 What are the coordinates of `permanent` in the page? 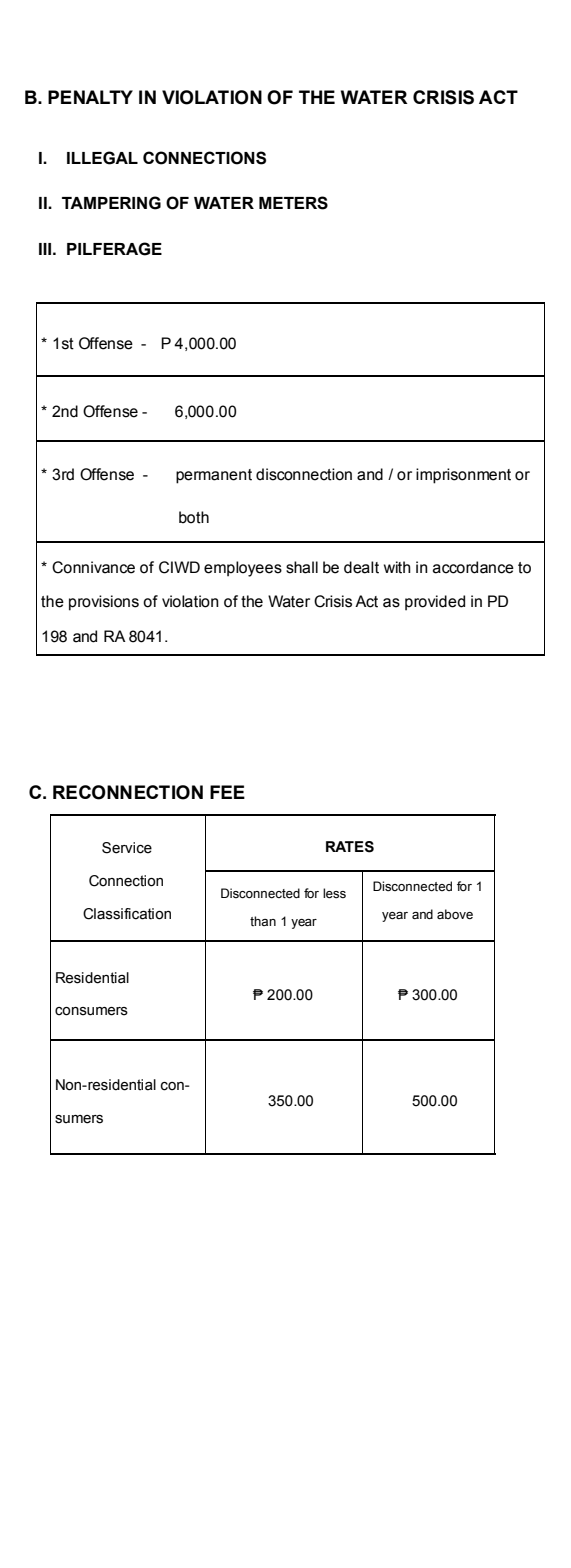 It's located at (214, 476).
